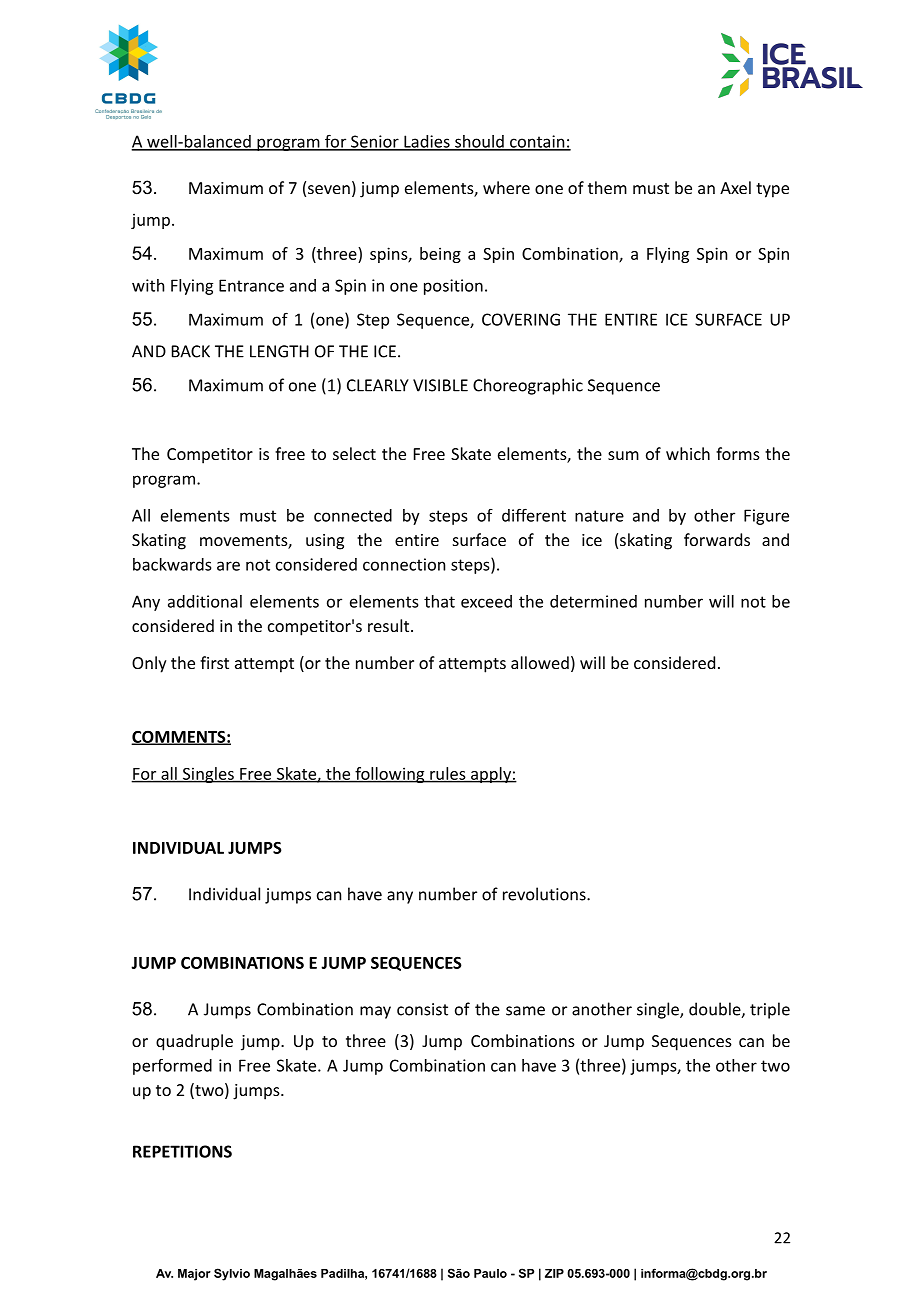 This screenshot has width=924, height=1307. What do you see at coordinates (329, 189) in the screenshot?
I see `seven` at bounding box center [329, 189].
